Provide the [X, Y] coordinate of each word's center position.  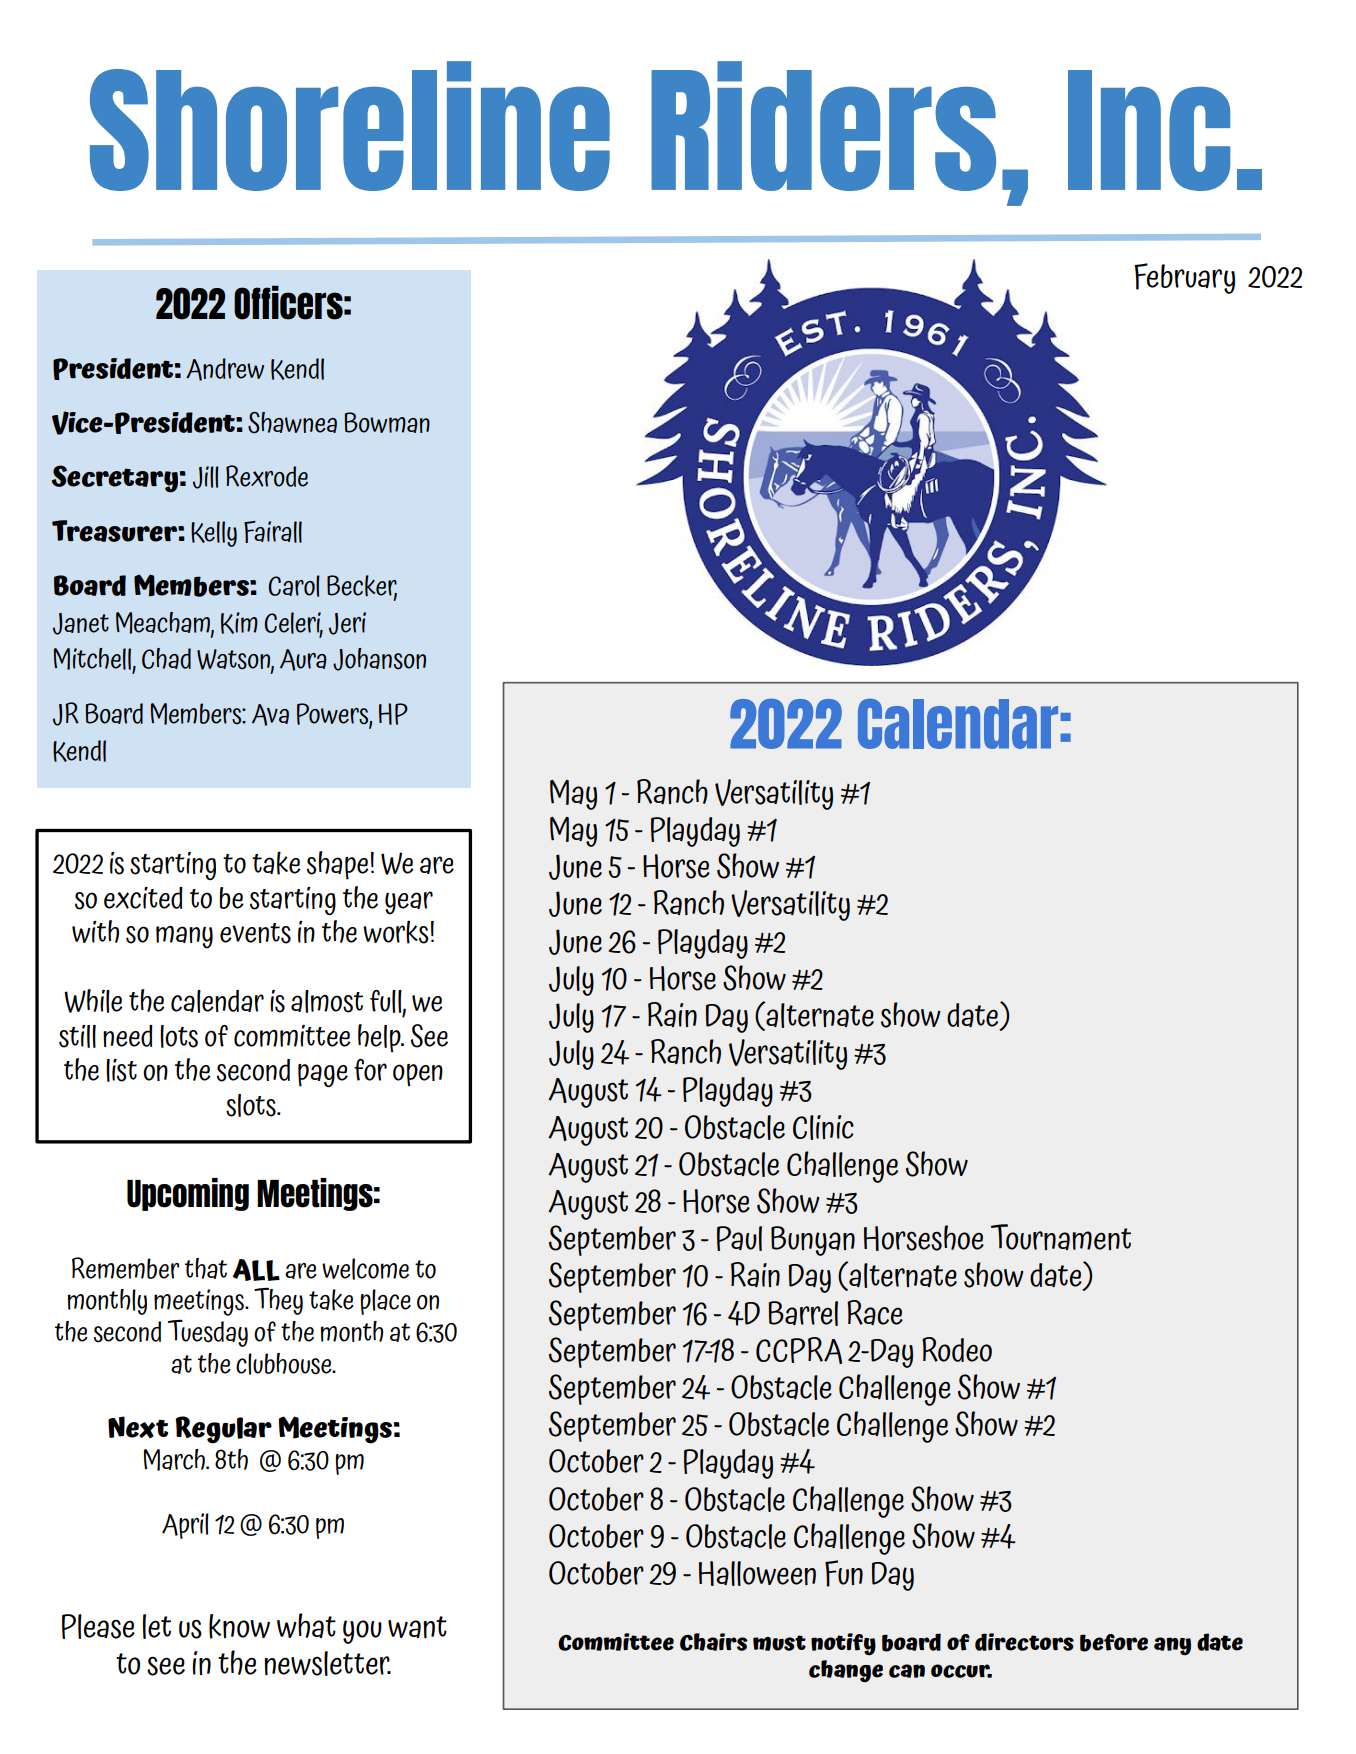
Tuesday [208, 1333]
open [418, 1075]
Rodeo [957, 1349]
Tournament [1061, 1237]
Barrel [803, 1313]
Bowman [387, 422]
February [1184, 278]
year [409, 903]
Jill [206, 477]
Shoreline [350, 126]
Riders [823, 126]
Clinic [823, 1127]
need [128, 1036]
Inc [1149, 130]
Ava [270, 715]
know [239, 1626]
